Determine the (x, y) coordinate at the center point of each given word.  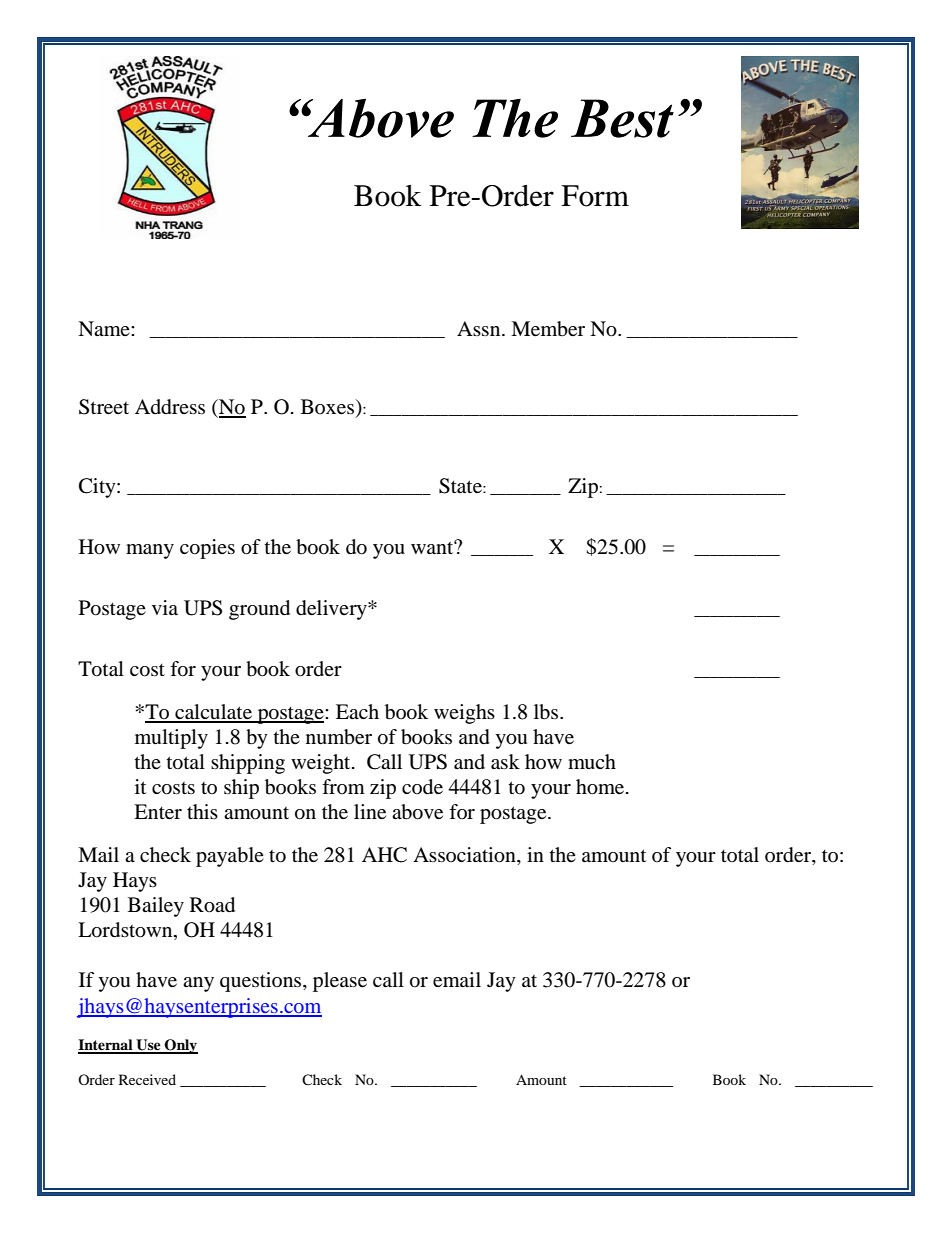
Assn (480, 328)
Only (180, 1046)
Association (465, 856)
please (340, 982)
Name (105, 328)
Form (595, 196)
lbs (547, 712)
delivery (332, 610)
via (165, 607)
